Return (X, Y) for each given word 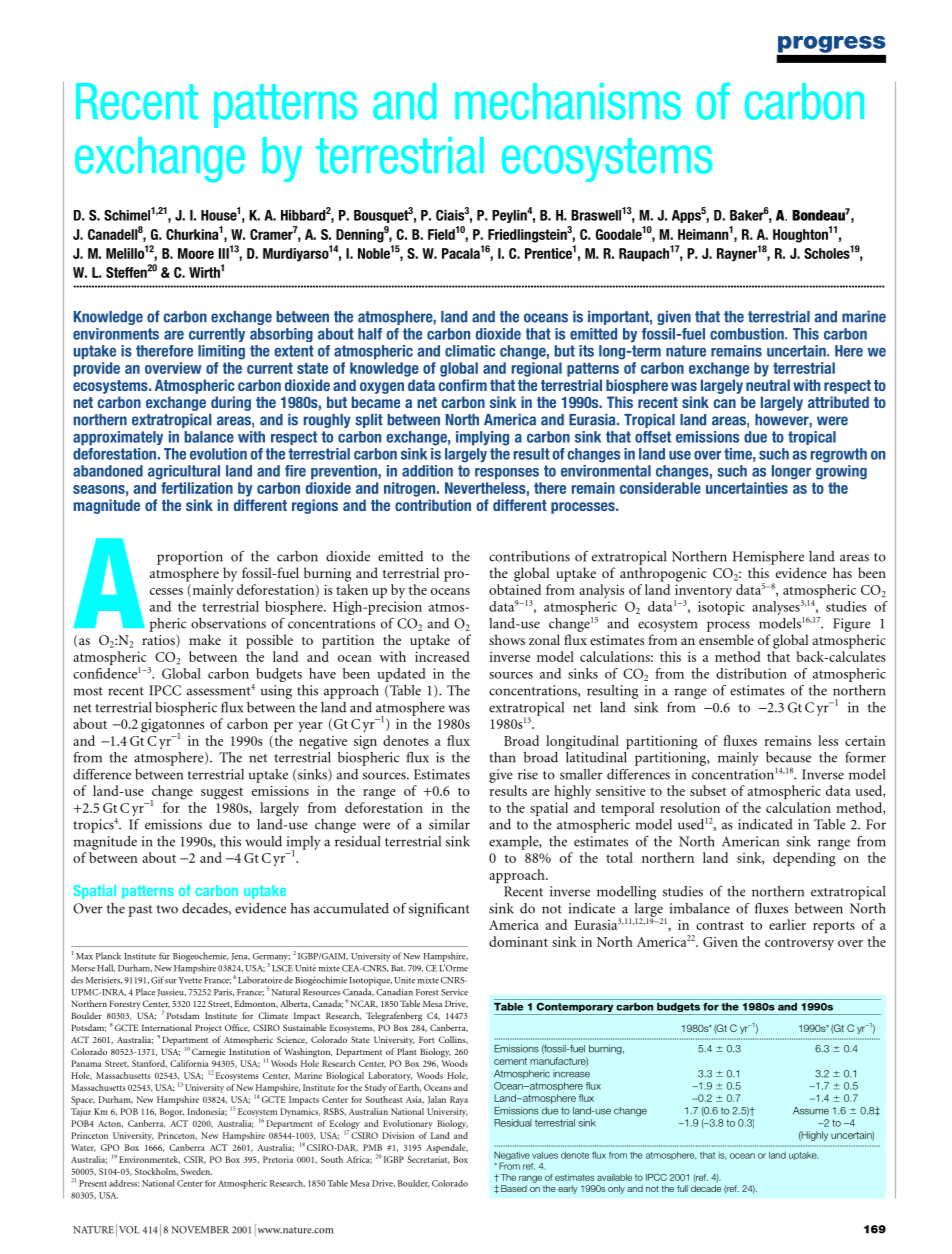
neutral (768, 385)
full (682, 1188)
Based (514, 1188)
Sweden (196, 1171)
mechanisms (568, 101)
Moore (196, 253)
